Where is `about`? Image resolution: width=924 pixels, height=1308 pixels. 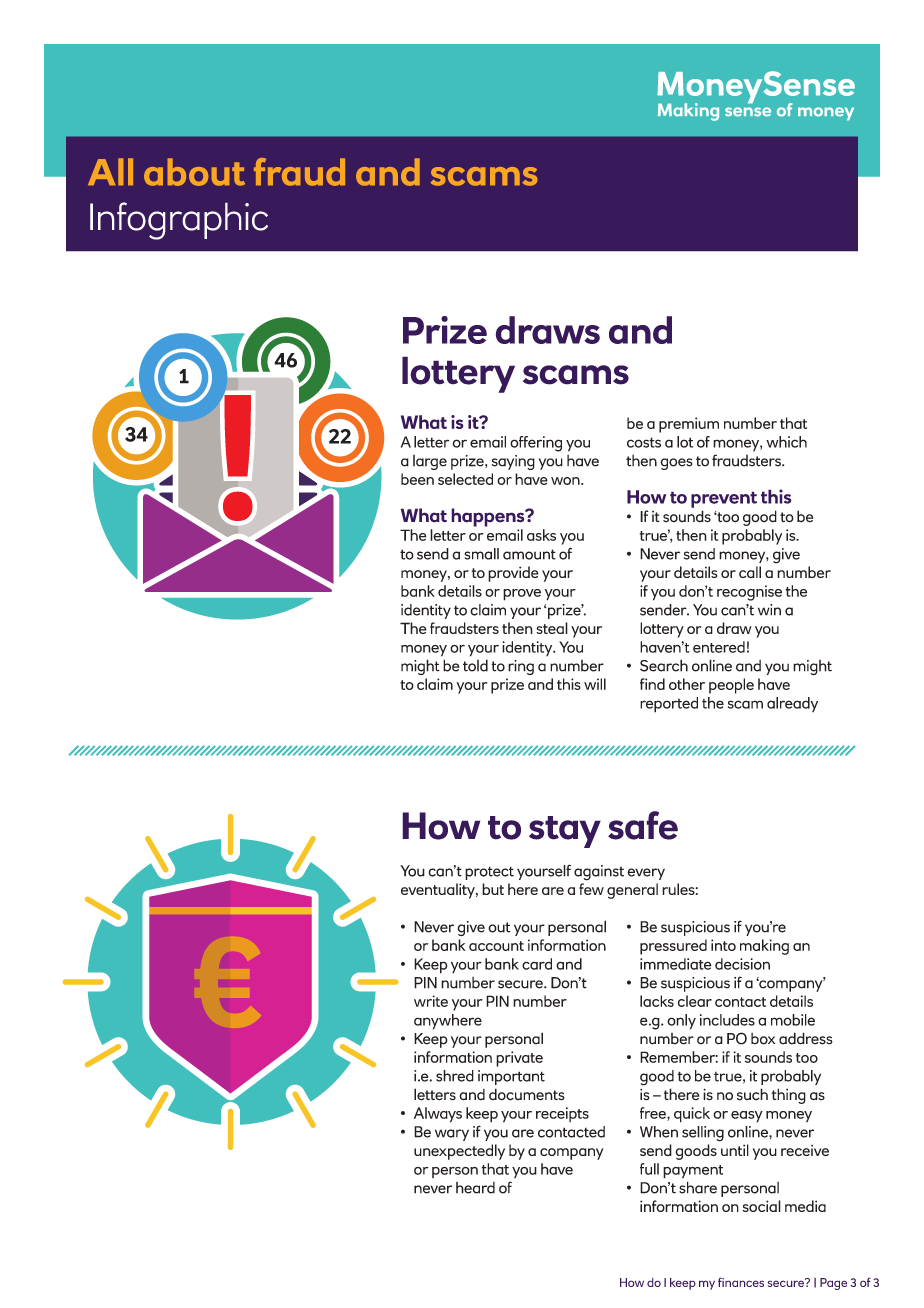
about is located at coordinates (194, 172).
